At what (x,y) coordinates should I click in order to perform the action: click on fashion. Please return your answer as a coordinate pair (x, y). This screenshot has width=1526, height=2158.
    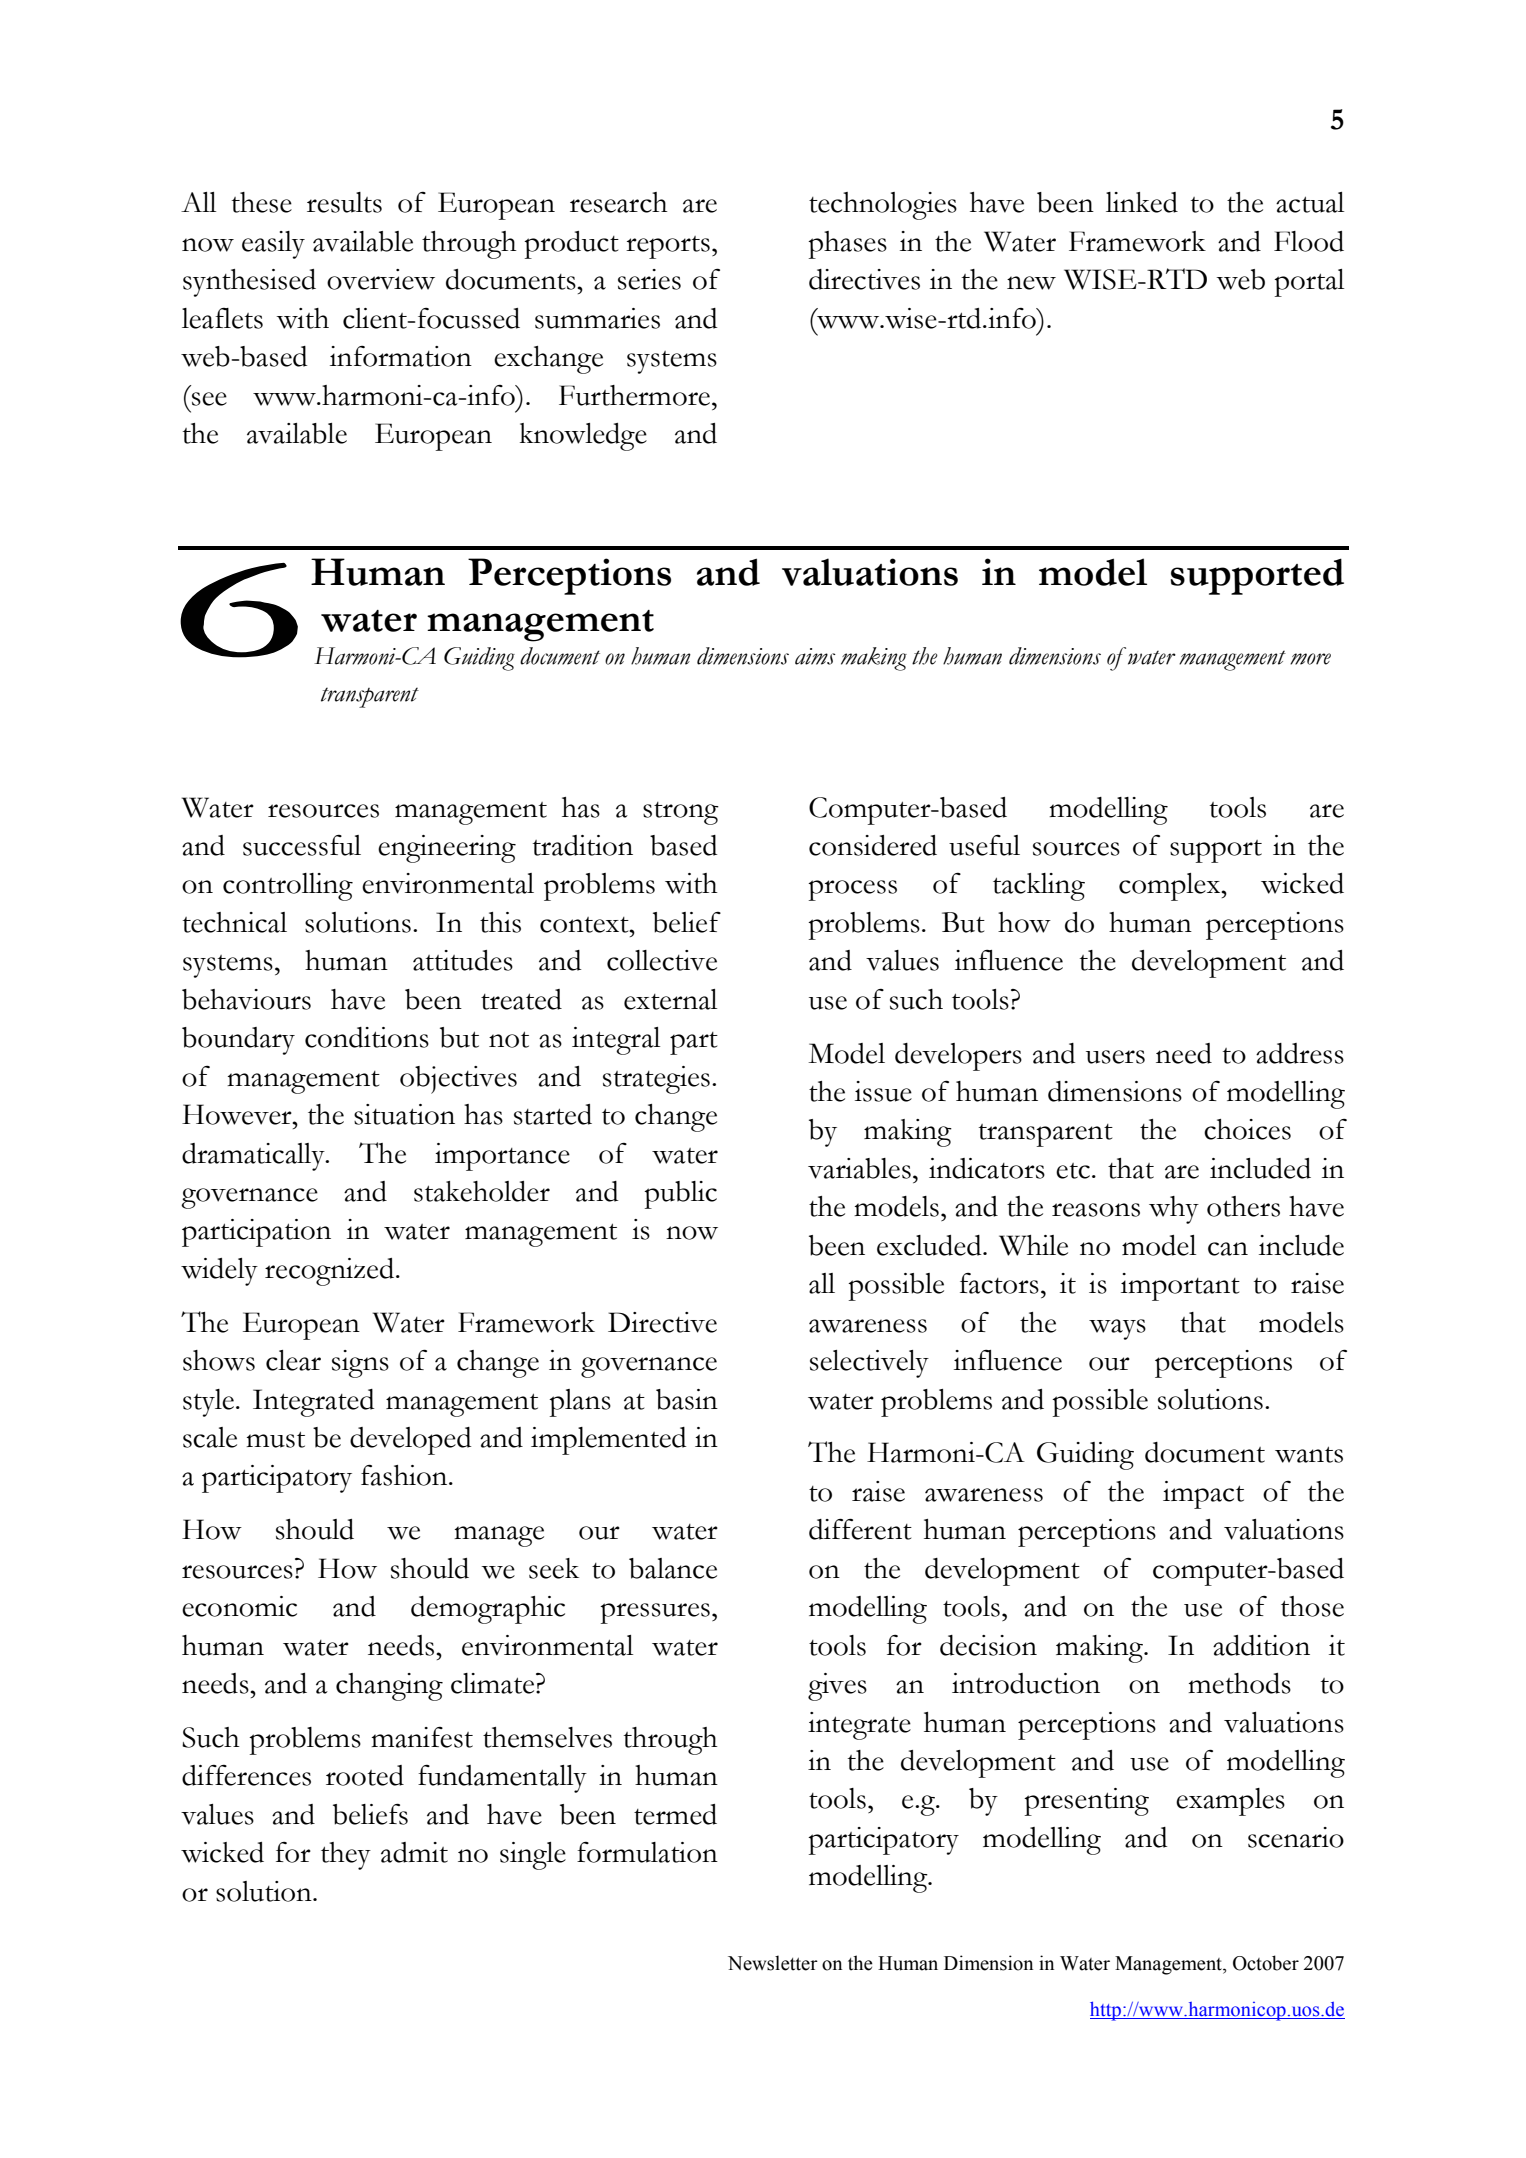
    Looking at the image, I should click on (405, 1475).
